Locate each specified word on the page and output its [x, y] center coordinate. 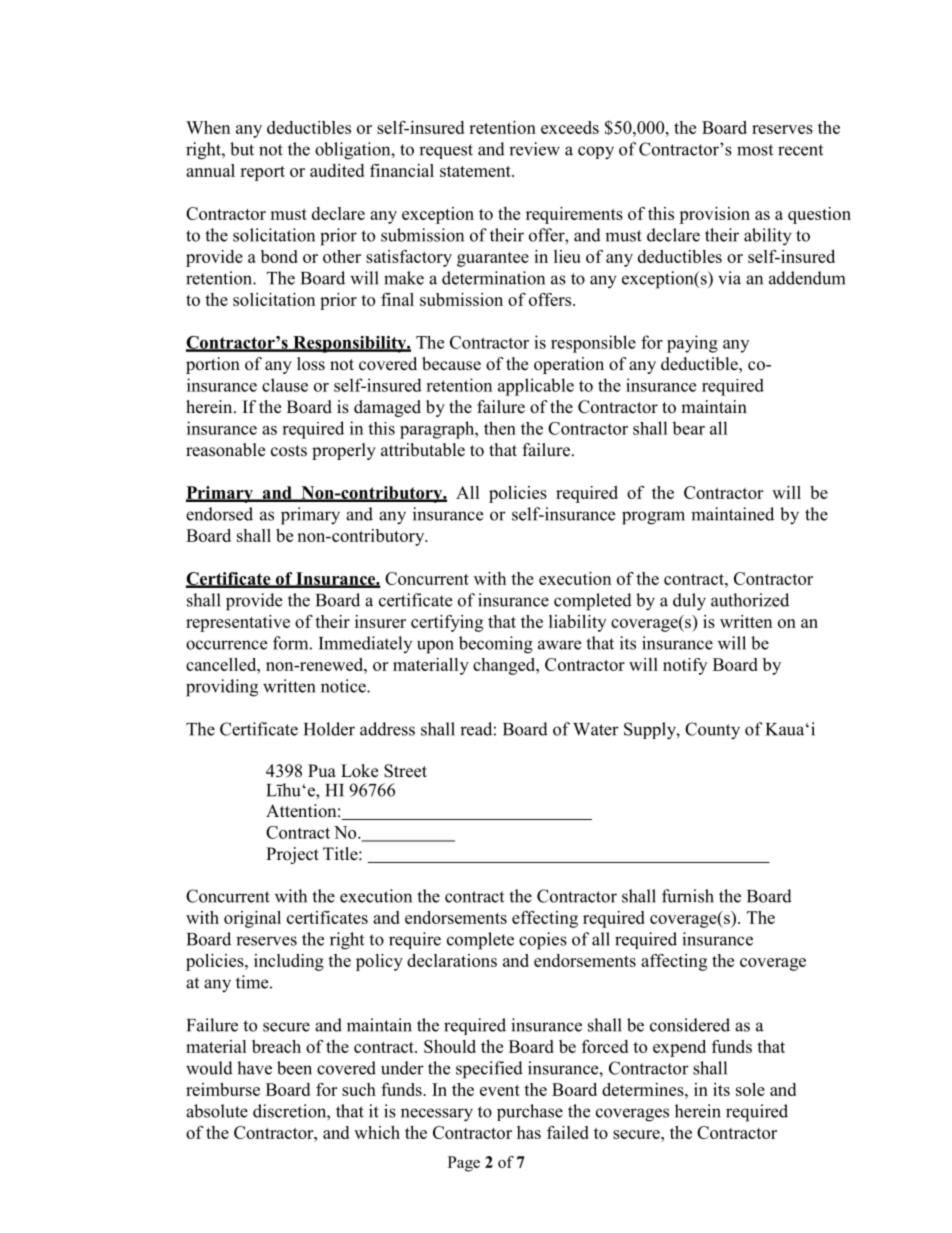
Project [292, 855]
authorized [750, 600]
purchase [530, 1112]
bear [688, 428]
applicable [536, 387]
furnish [688, 896]
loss [311, 364]
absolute [217, 1111]
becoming [496, 645]
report [262, 173]
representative [238, 623]
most [755, 150]
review [534, 149]
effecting [545, 919]
